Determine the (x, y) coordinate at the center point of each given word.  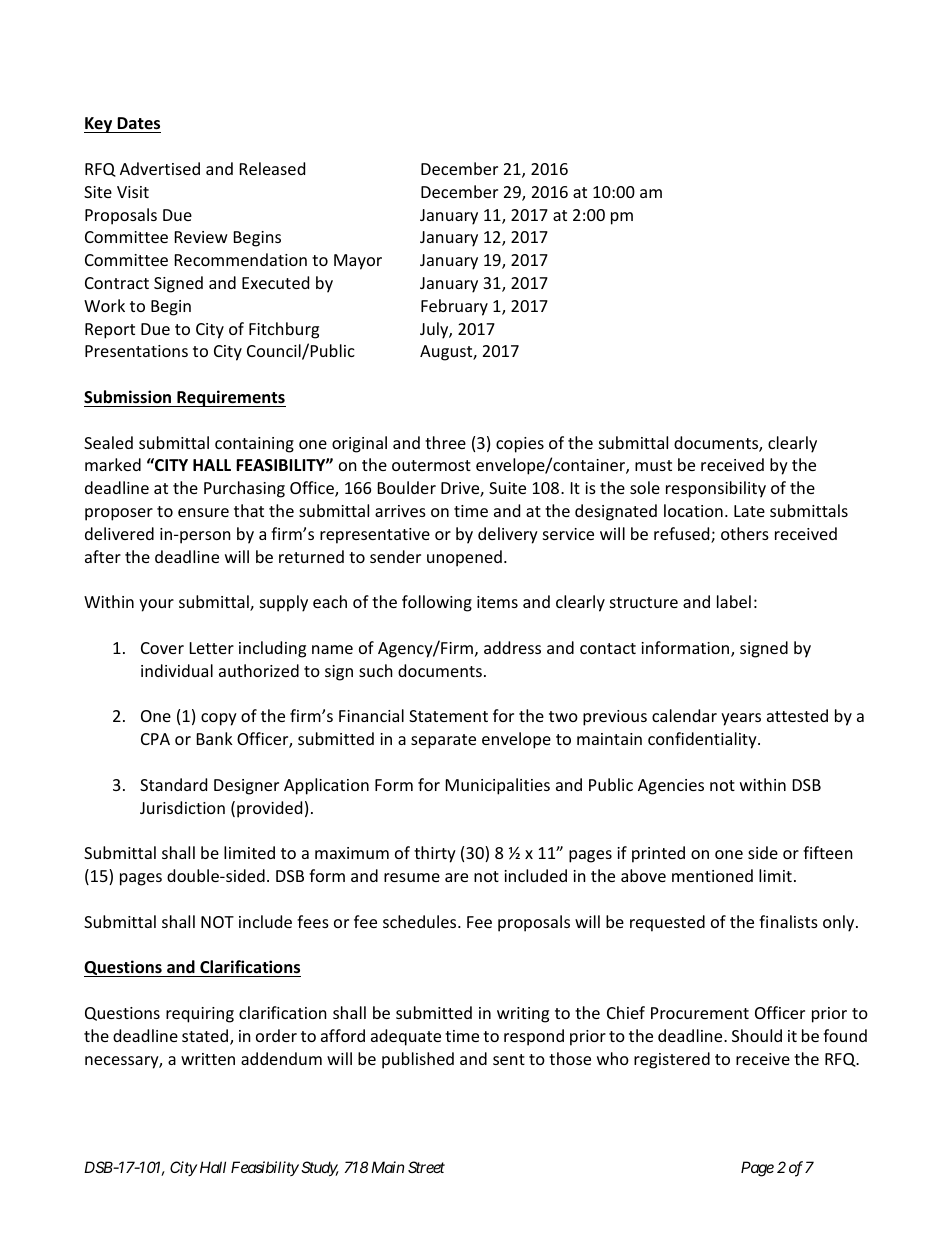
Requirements (230, 398)
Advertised (160, 168)
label (734, 601)
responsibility (716, 489)
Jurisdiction (182, 807)
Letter (212, 648)
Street (426, 1167)
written (208, 1059)
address (512, 647)
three (445, 442)
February (454, 307)
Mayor (358, 262)
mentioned (712, 875)
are (456, 877)
